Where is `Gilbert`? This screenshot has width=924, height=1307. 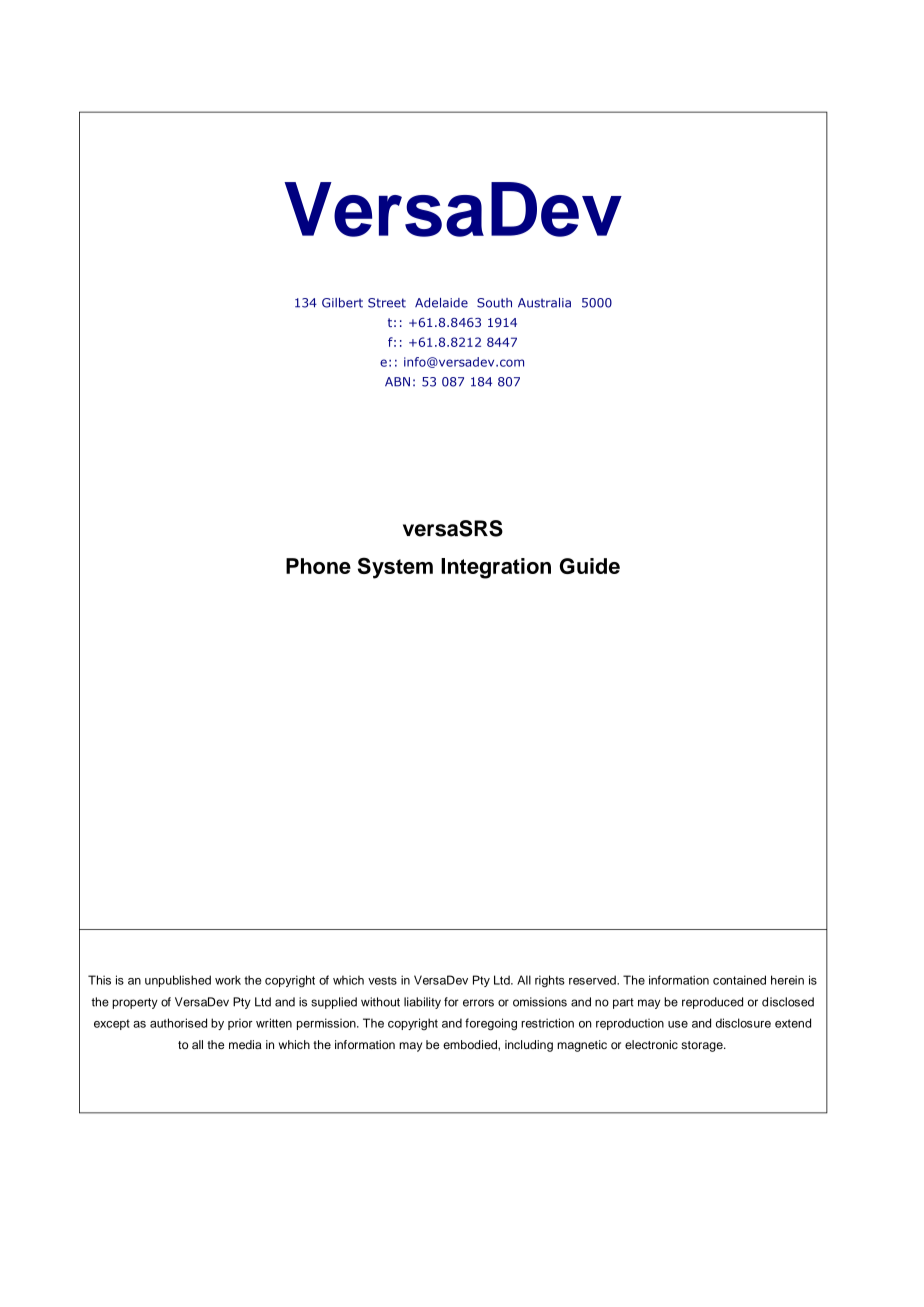
Gilbert is located at coordinates (342, 303).
